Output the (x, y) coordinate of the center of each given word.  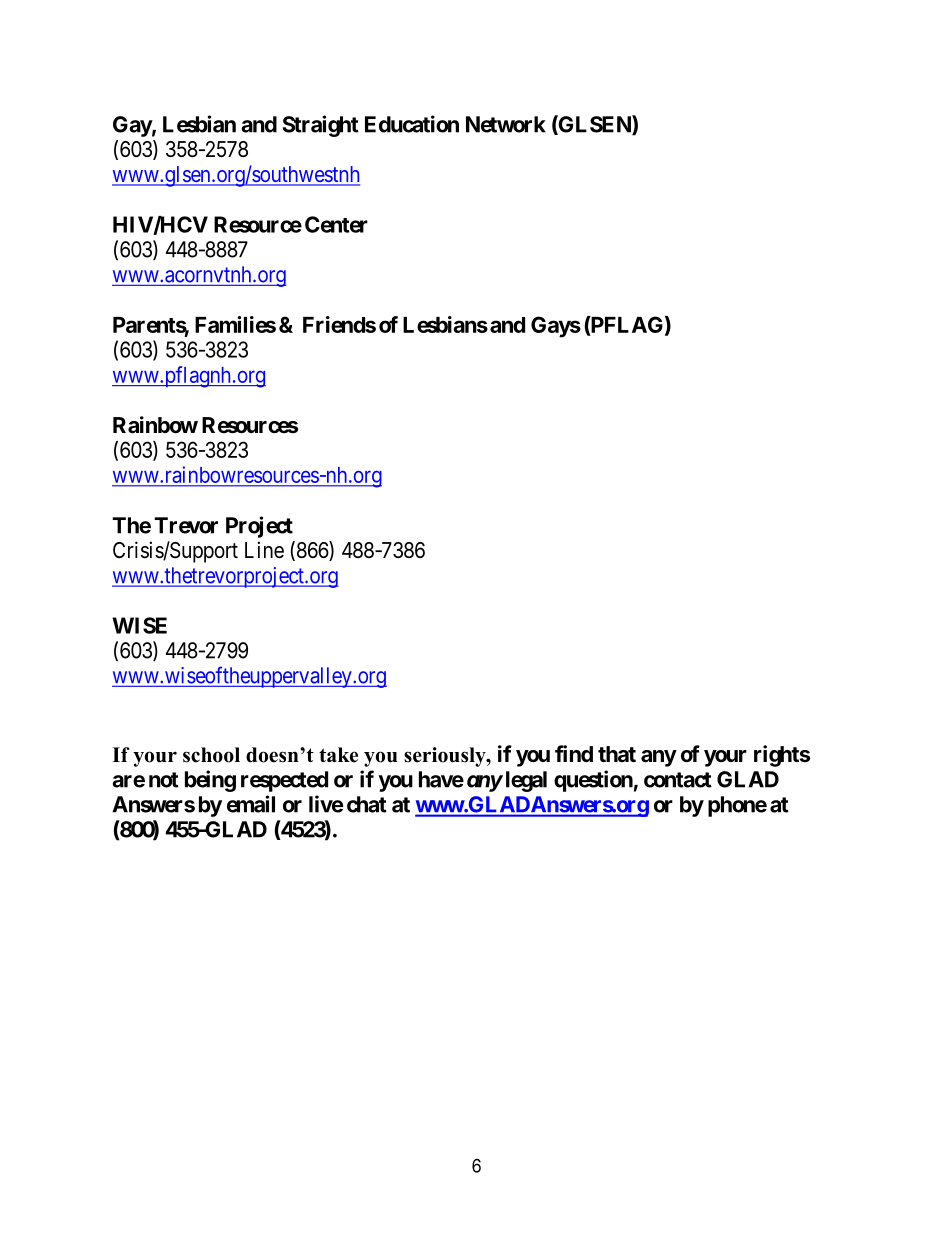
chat (367, 804)
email (251, 804)
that (617, 754)
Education (412, 124)
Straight (321, 126)
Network (506, 124)
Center (336, 224)
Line (264, 550)
